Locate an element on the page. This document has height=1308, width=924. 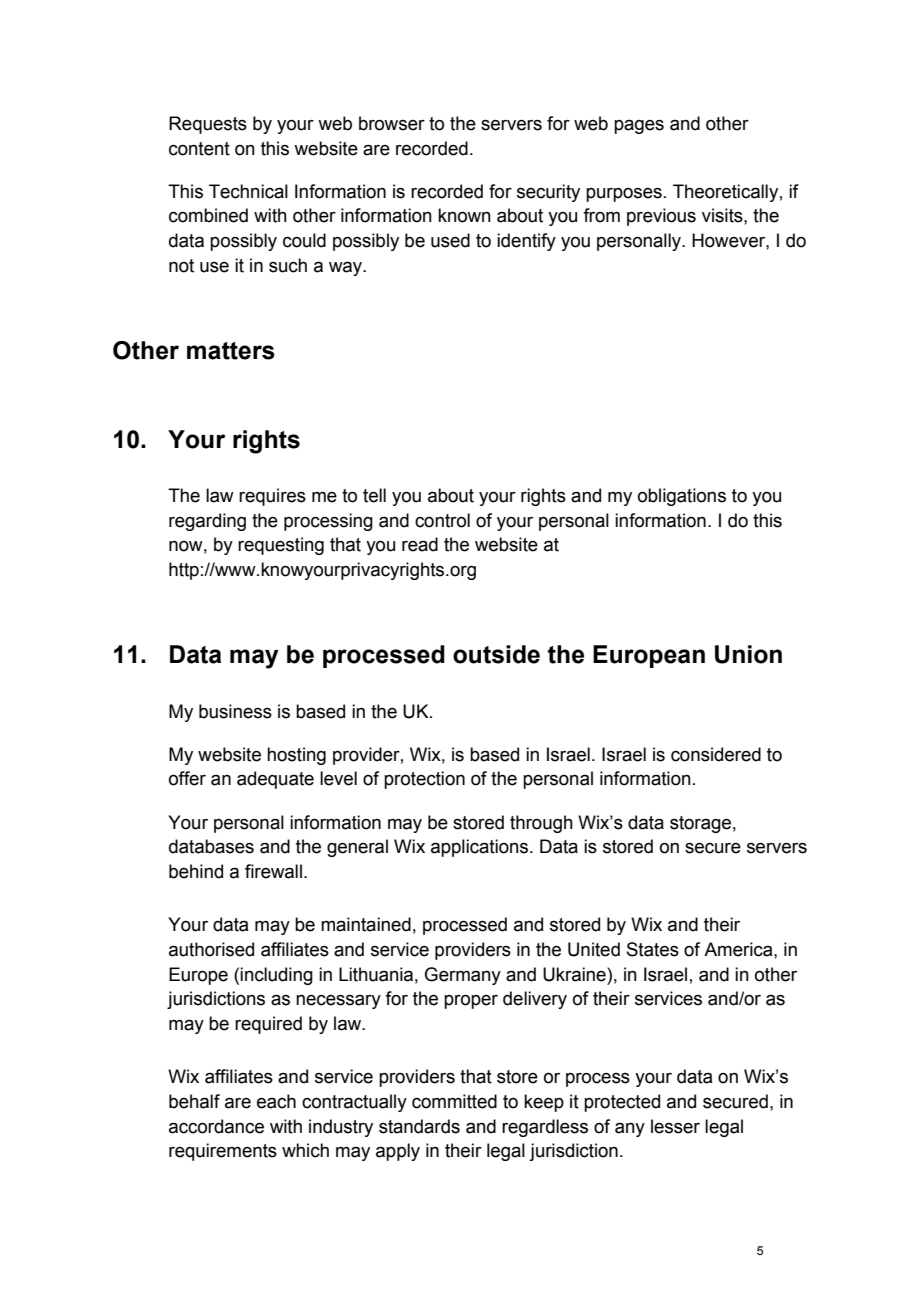
known is located at coordinates (464, 215).
